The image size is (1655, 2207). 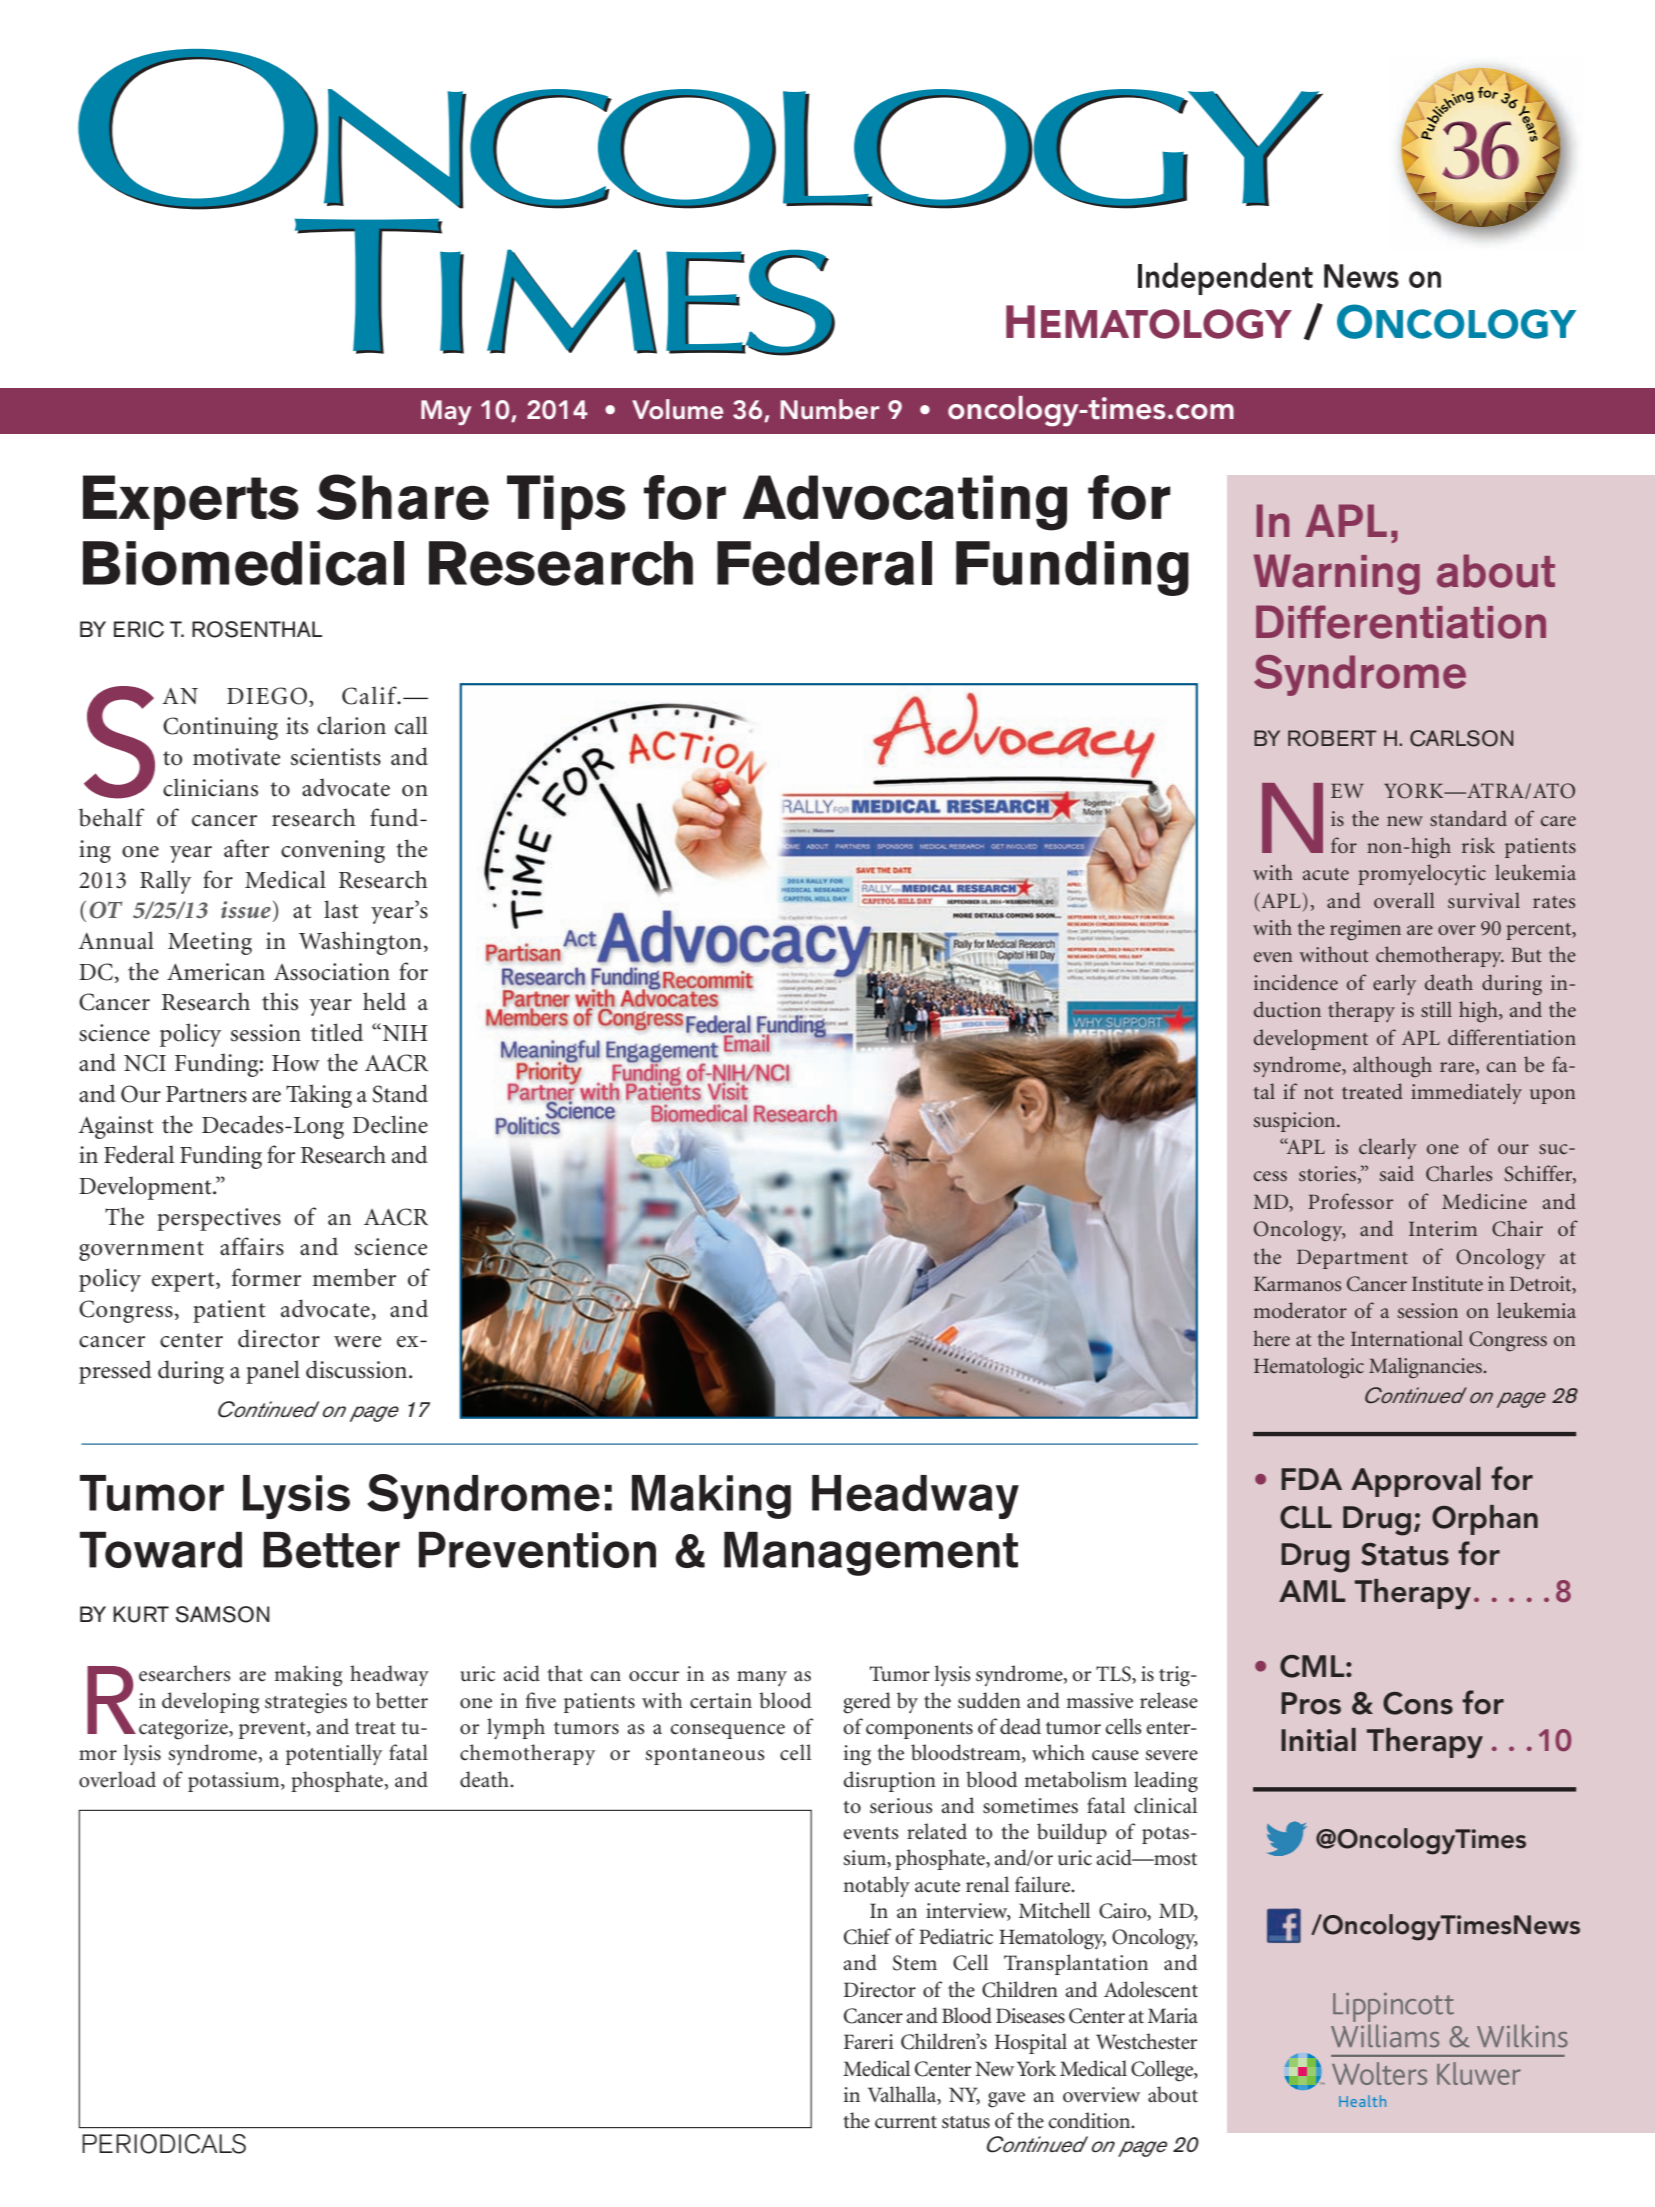 What do you see at coordinates (266, 1277) in the image?
I see `former` at bounding box center [266, 1277].
